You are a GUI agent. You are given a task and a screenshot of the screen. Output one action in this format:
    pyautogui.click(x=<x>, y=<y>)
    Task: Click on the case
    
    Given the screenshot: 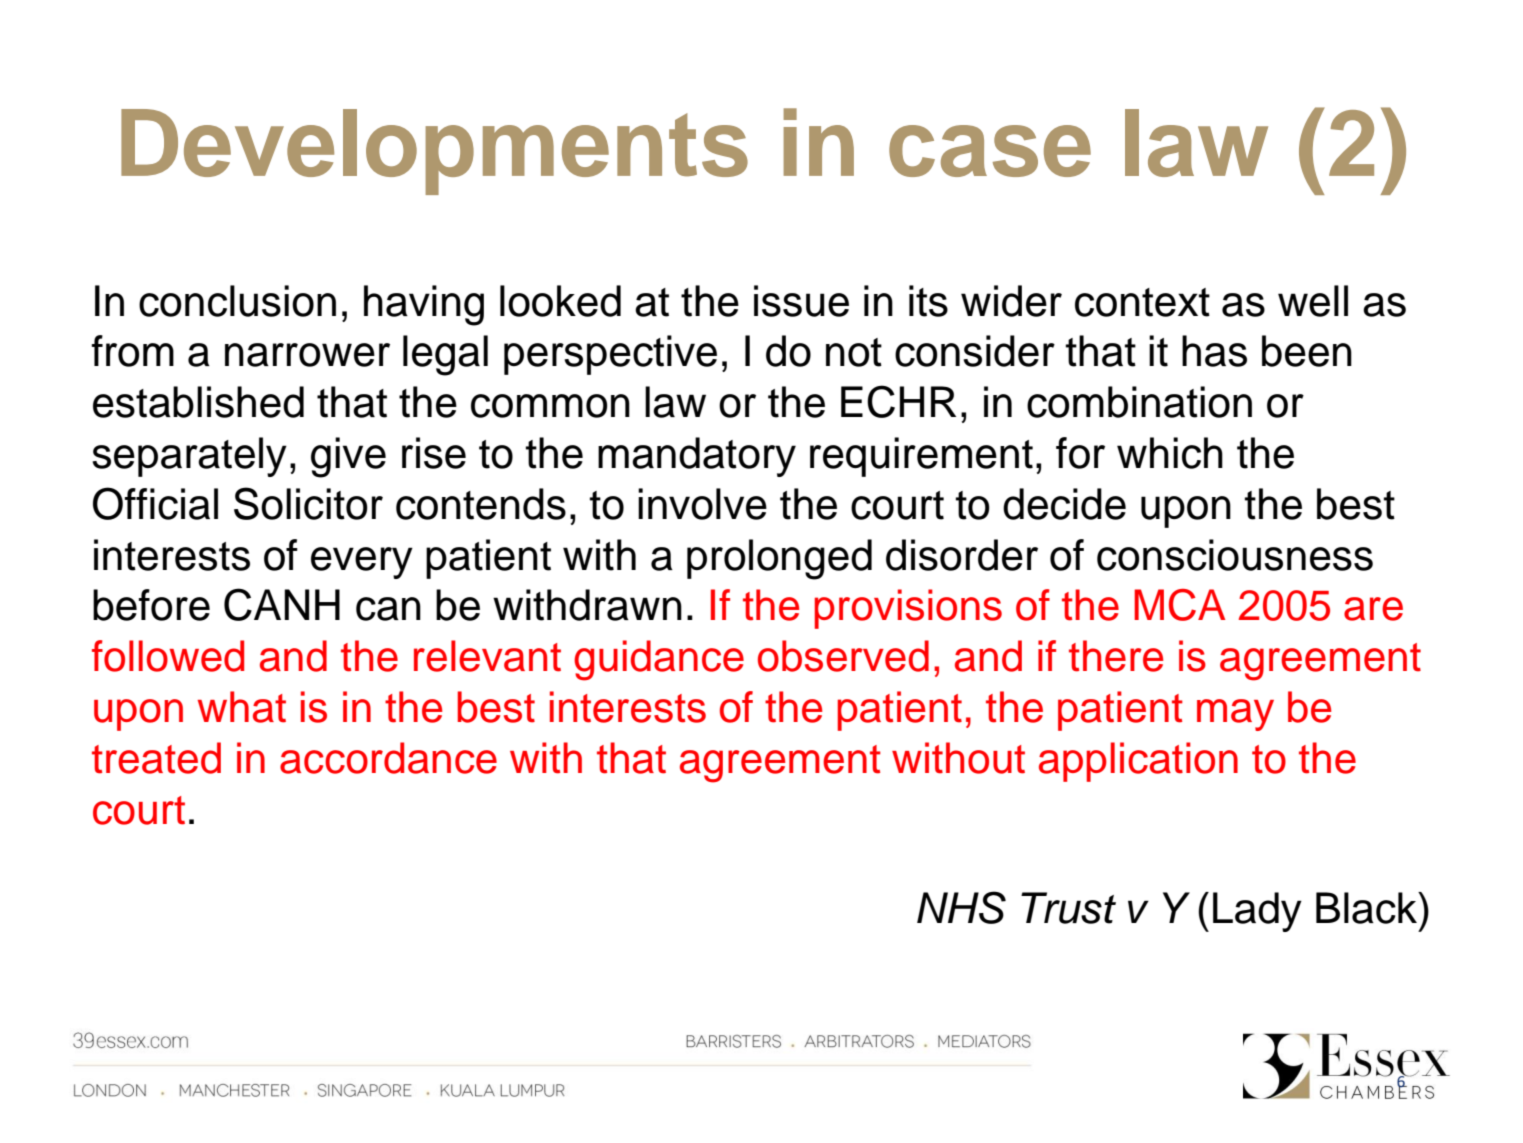 What is the action you would take?
    pyautogui.click(x=990, y=151)
